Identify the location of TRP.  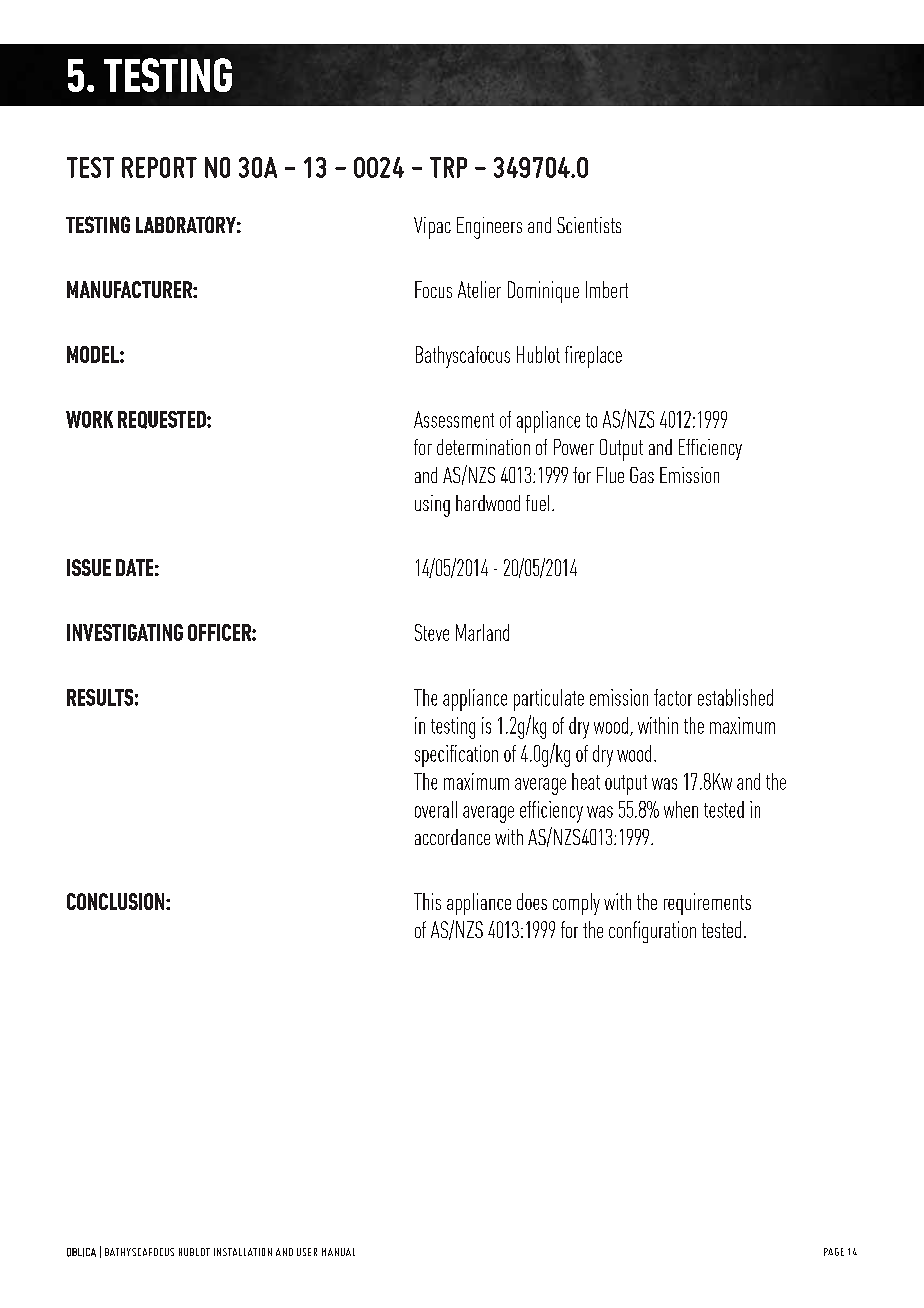
(448, 167).
